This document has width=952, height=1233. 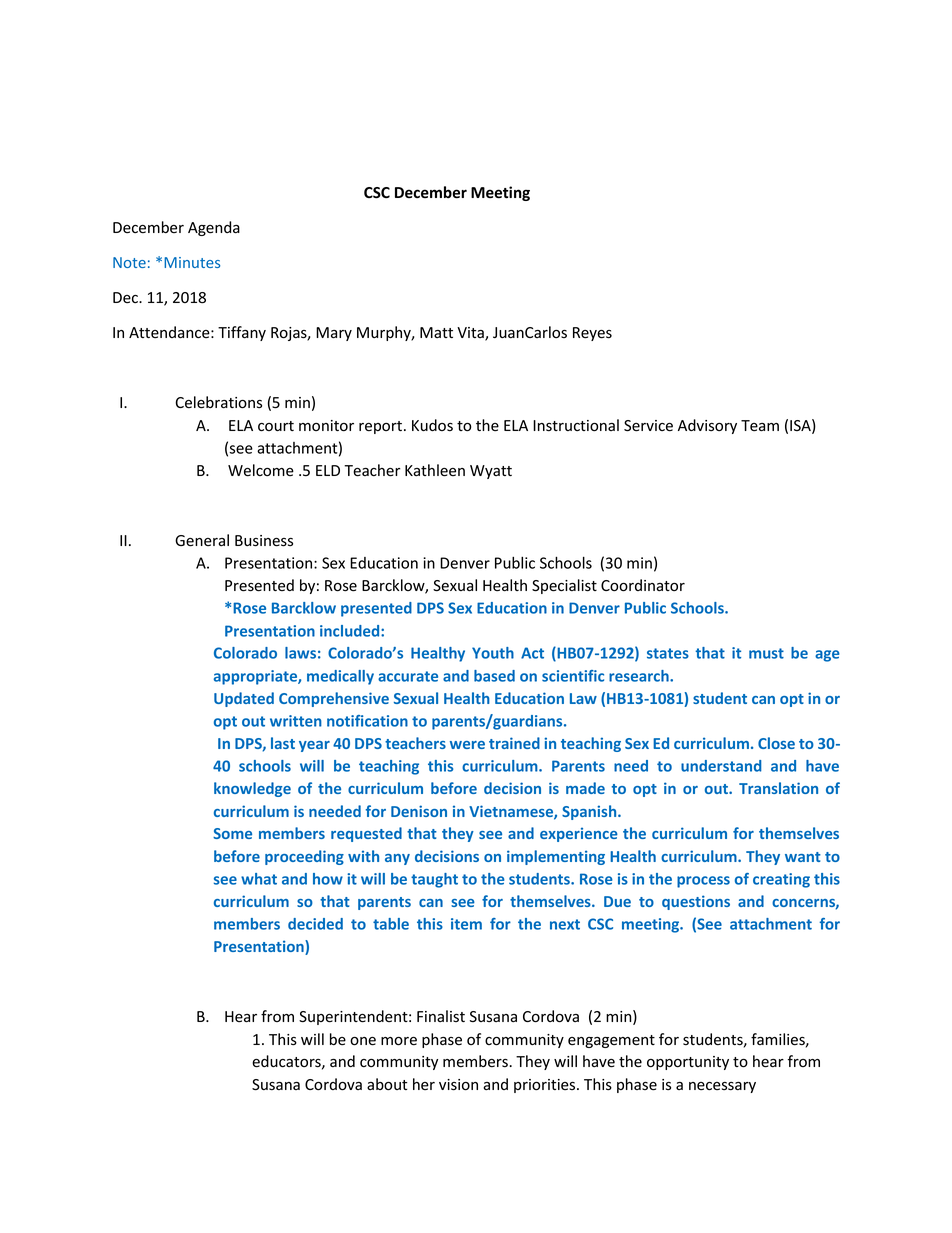 What do you see at coordinates (192, 262) in the document?
I see `Minutes` at bounding box center [192, 262].
